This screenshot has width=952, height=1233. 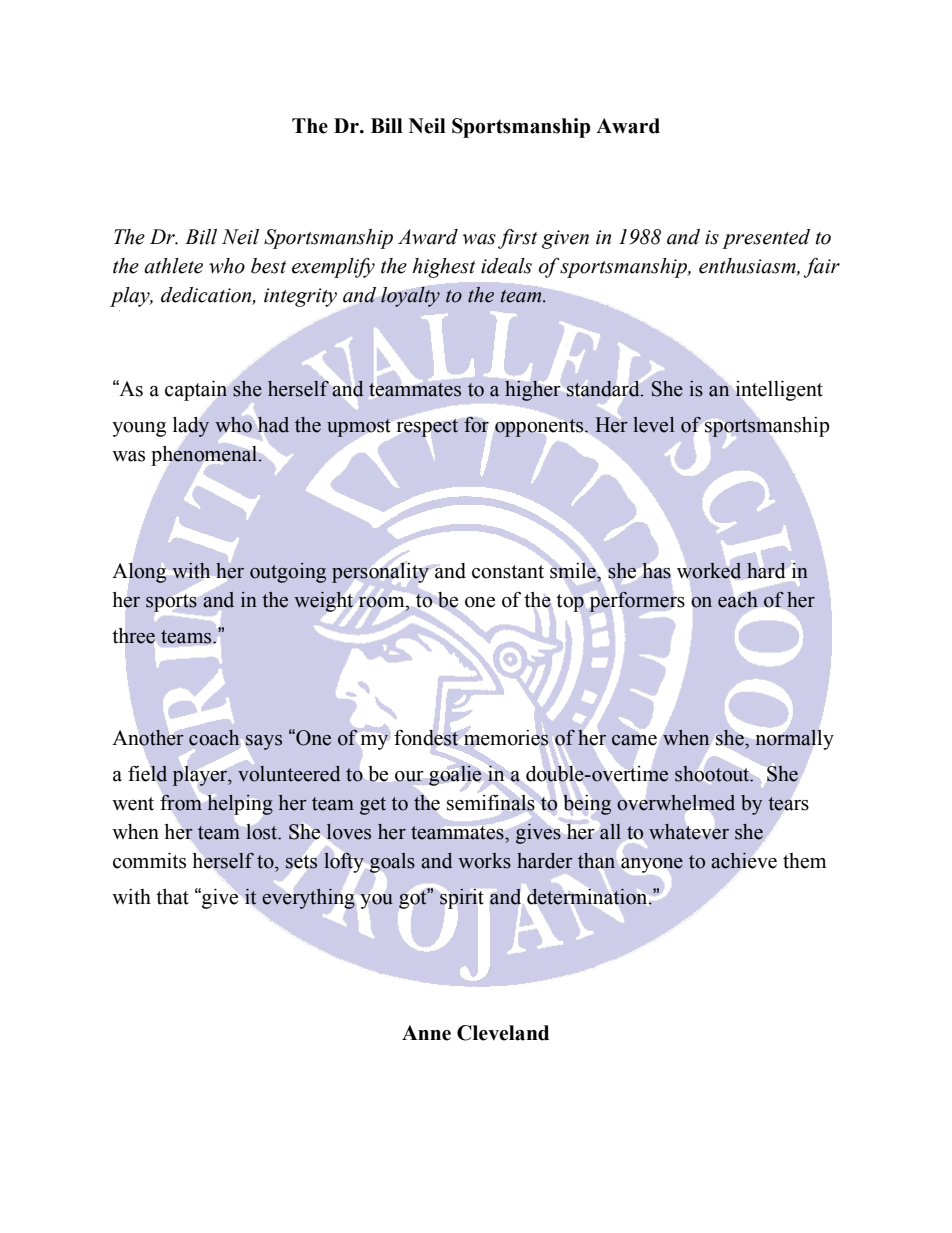 What do you see at coordinates (766, 239) in the screenshot?
I see `presented` at bounding box center [766, 239].
